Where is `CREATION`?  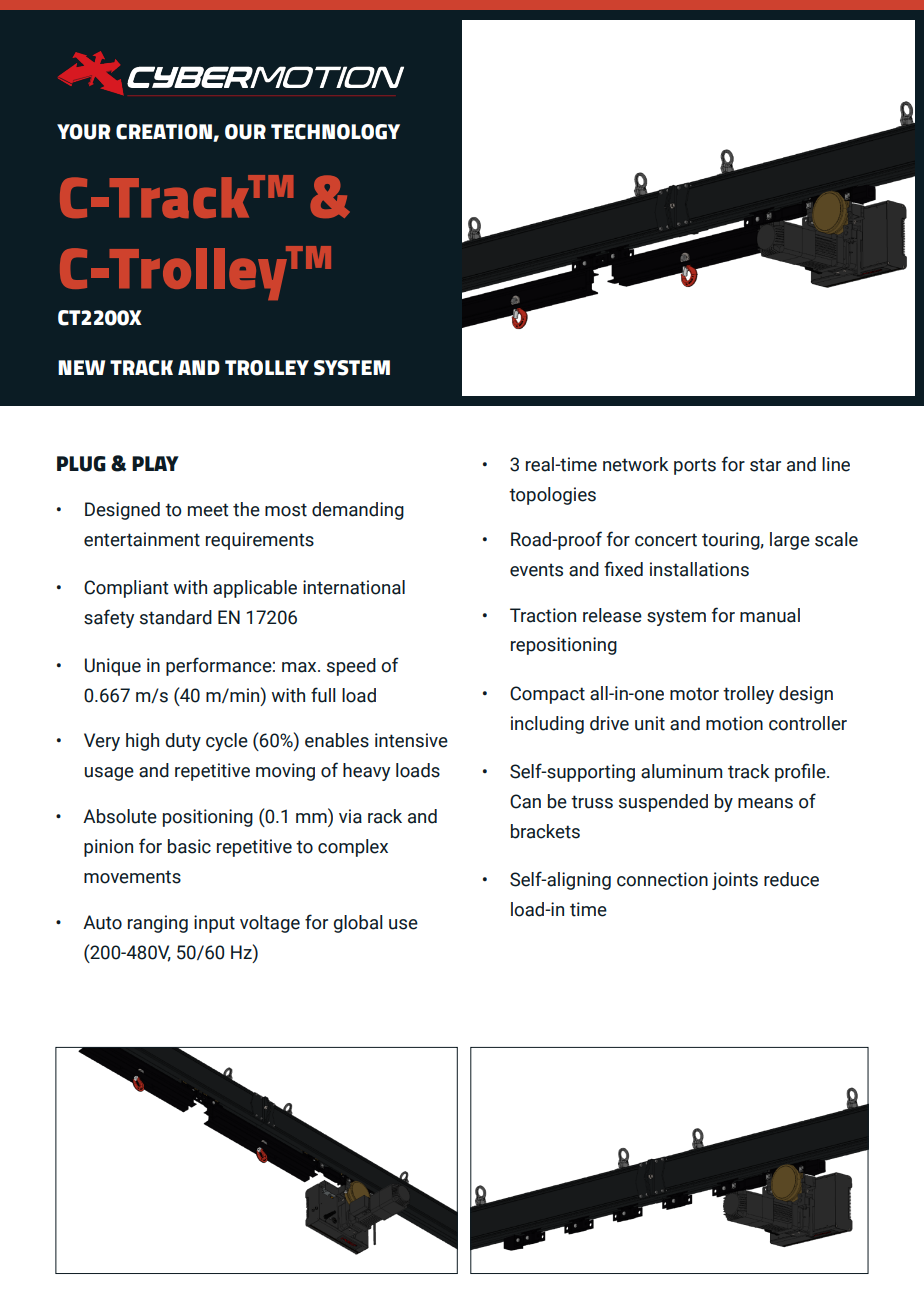 CREATION is located at coordinates (165, 133).
